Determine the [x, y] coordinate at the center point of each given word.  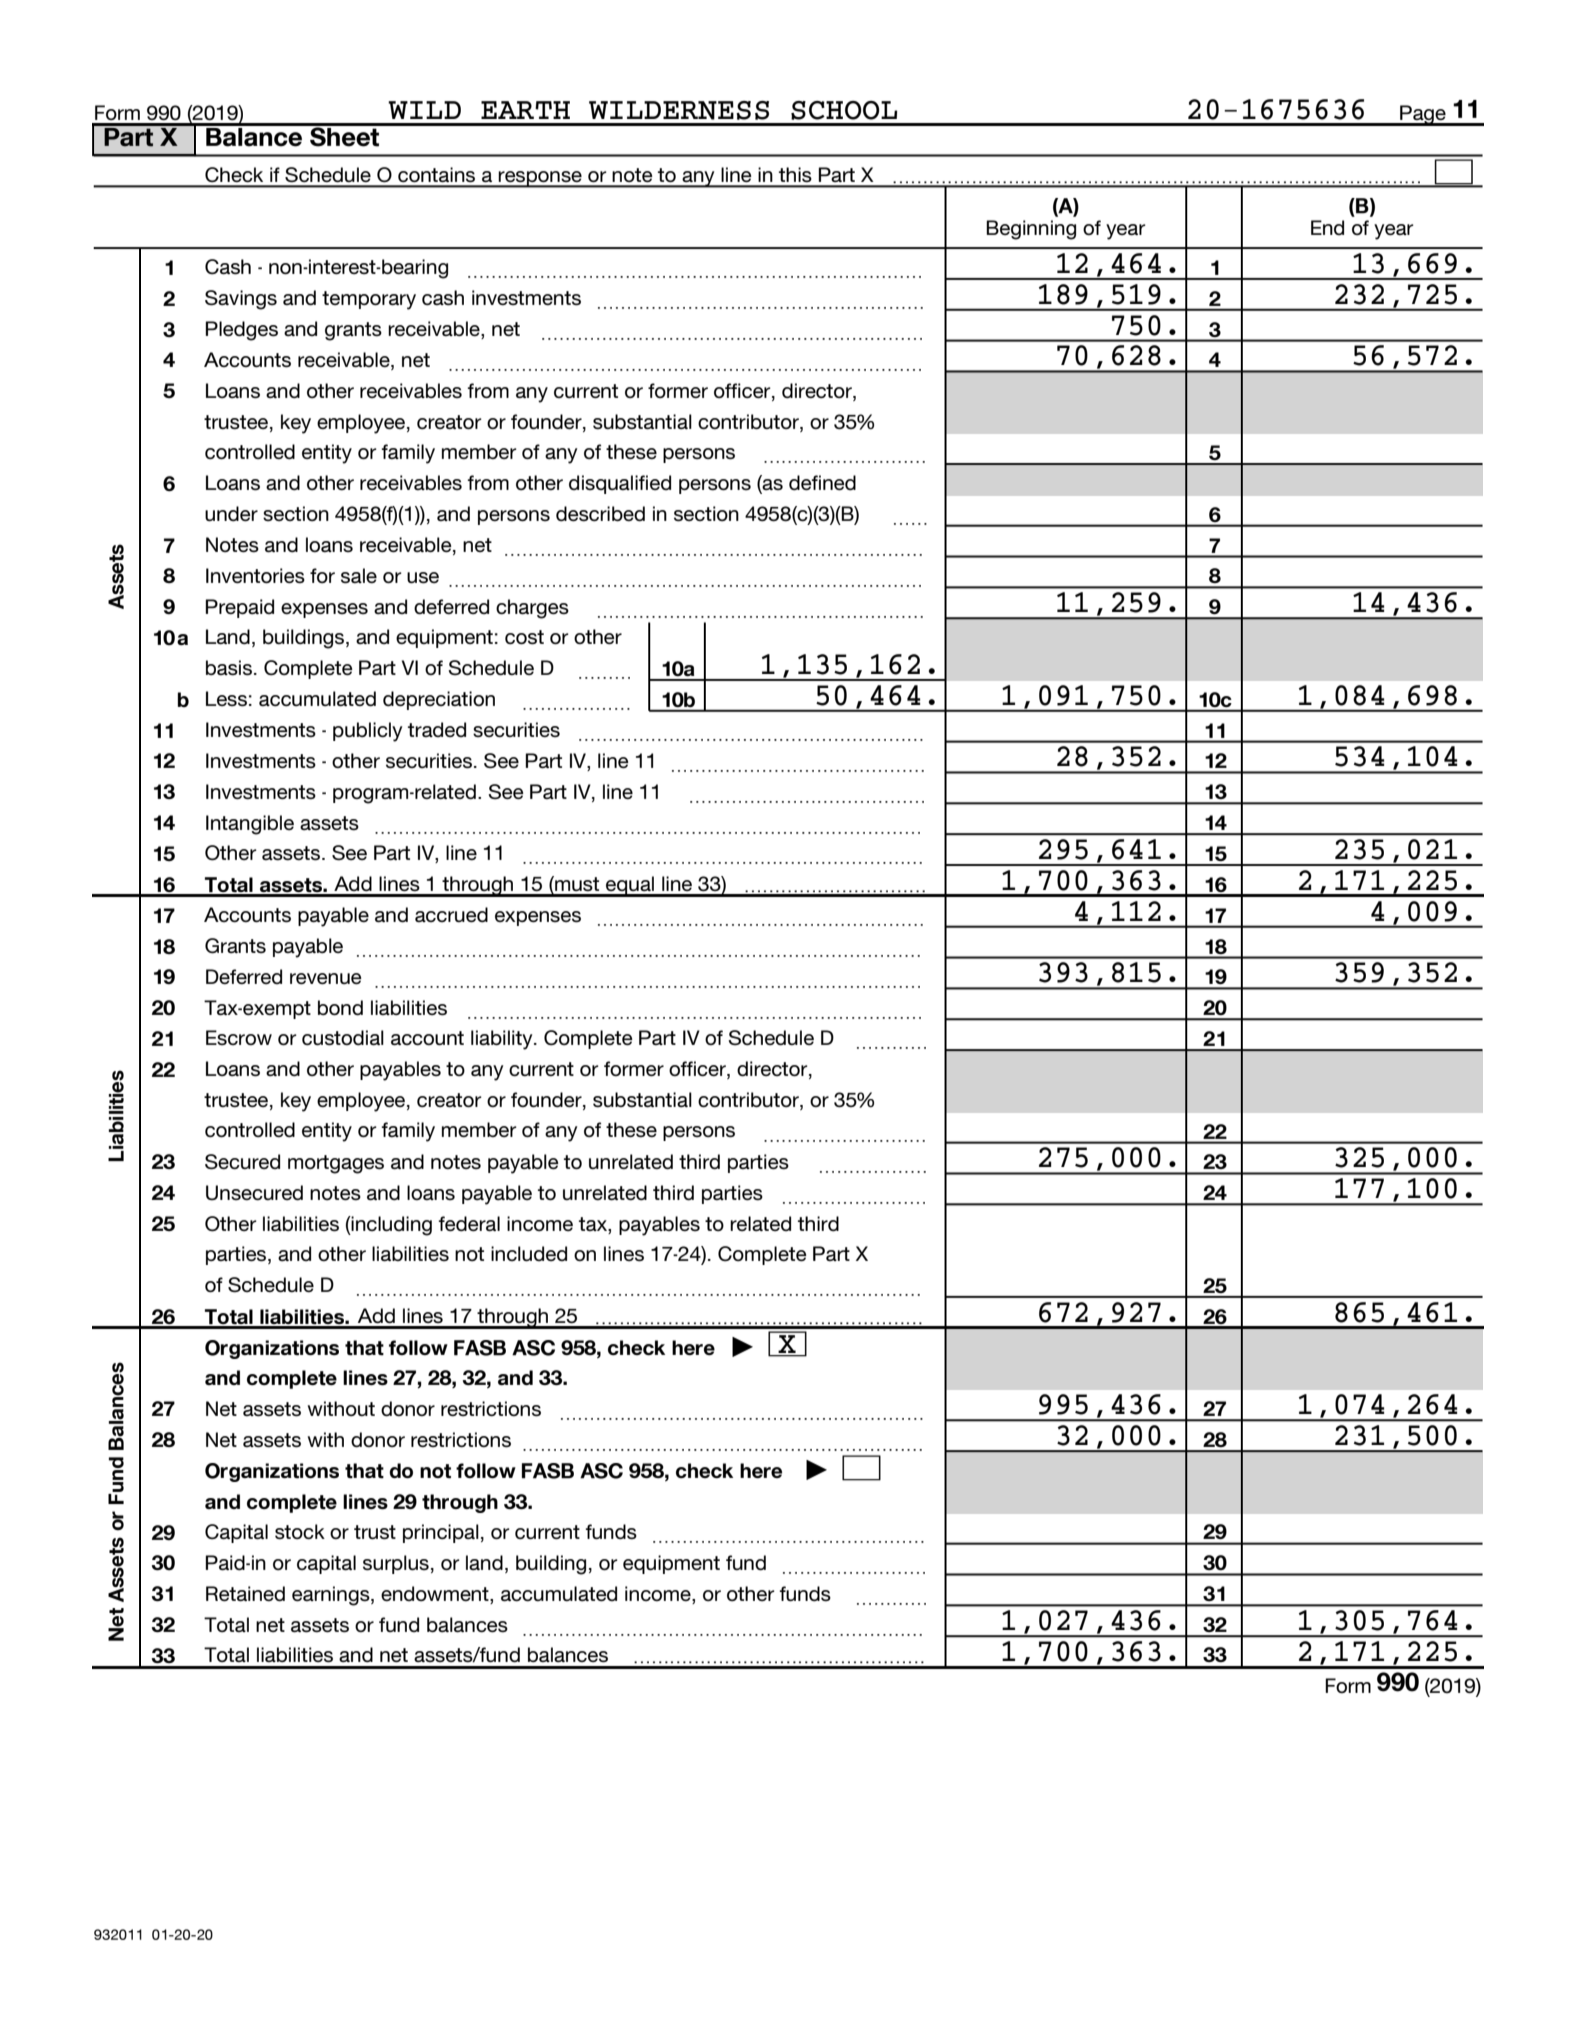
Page [1423, 115]
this [795, 175]
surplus [396, 1564]
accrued [451, 914]
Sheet [345, 135]
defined [822, 482]
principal [441, 1533]
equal [630, 886]
